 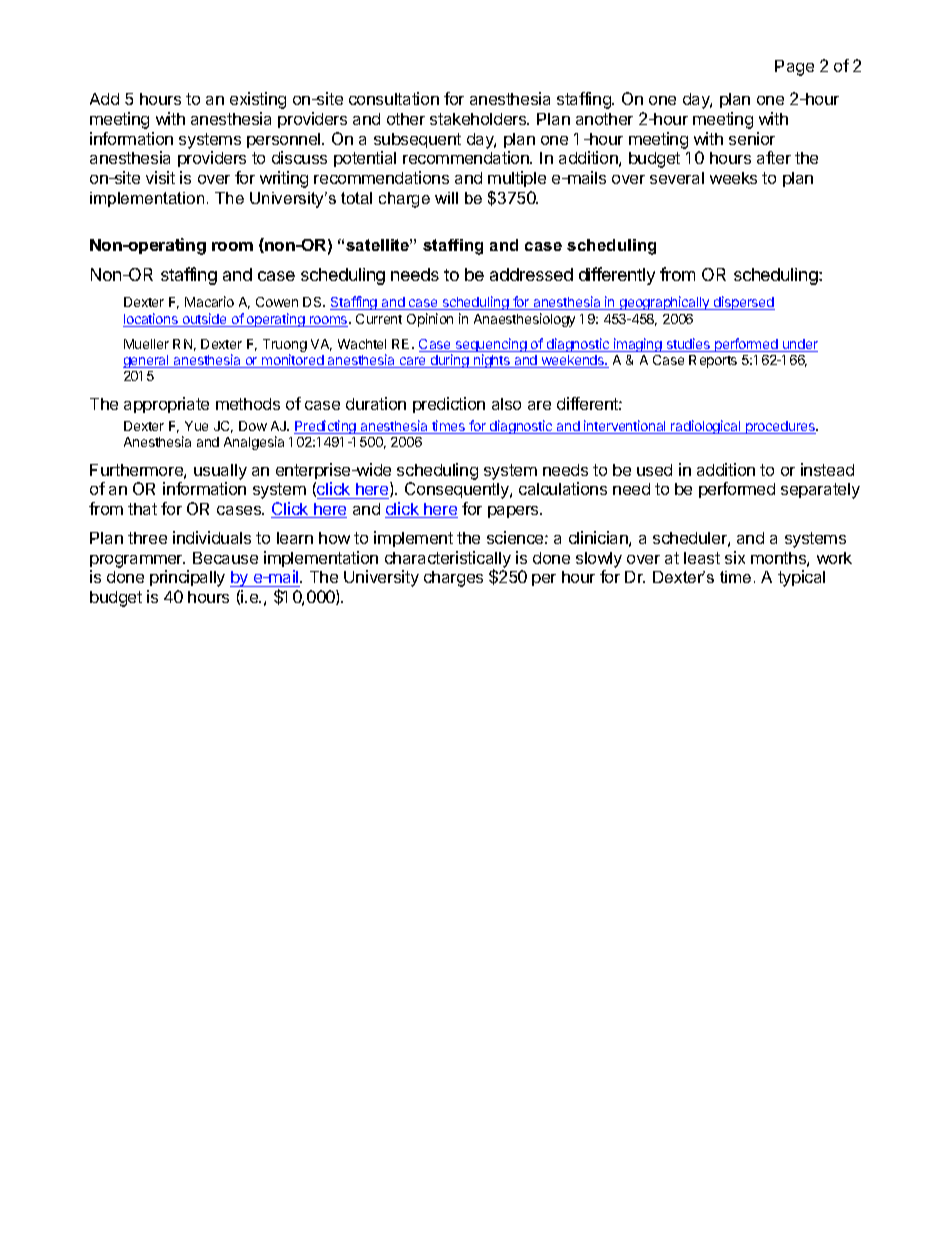 I want to click on Opinion, so click(x=430, y=320).
